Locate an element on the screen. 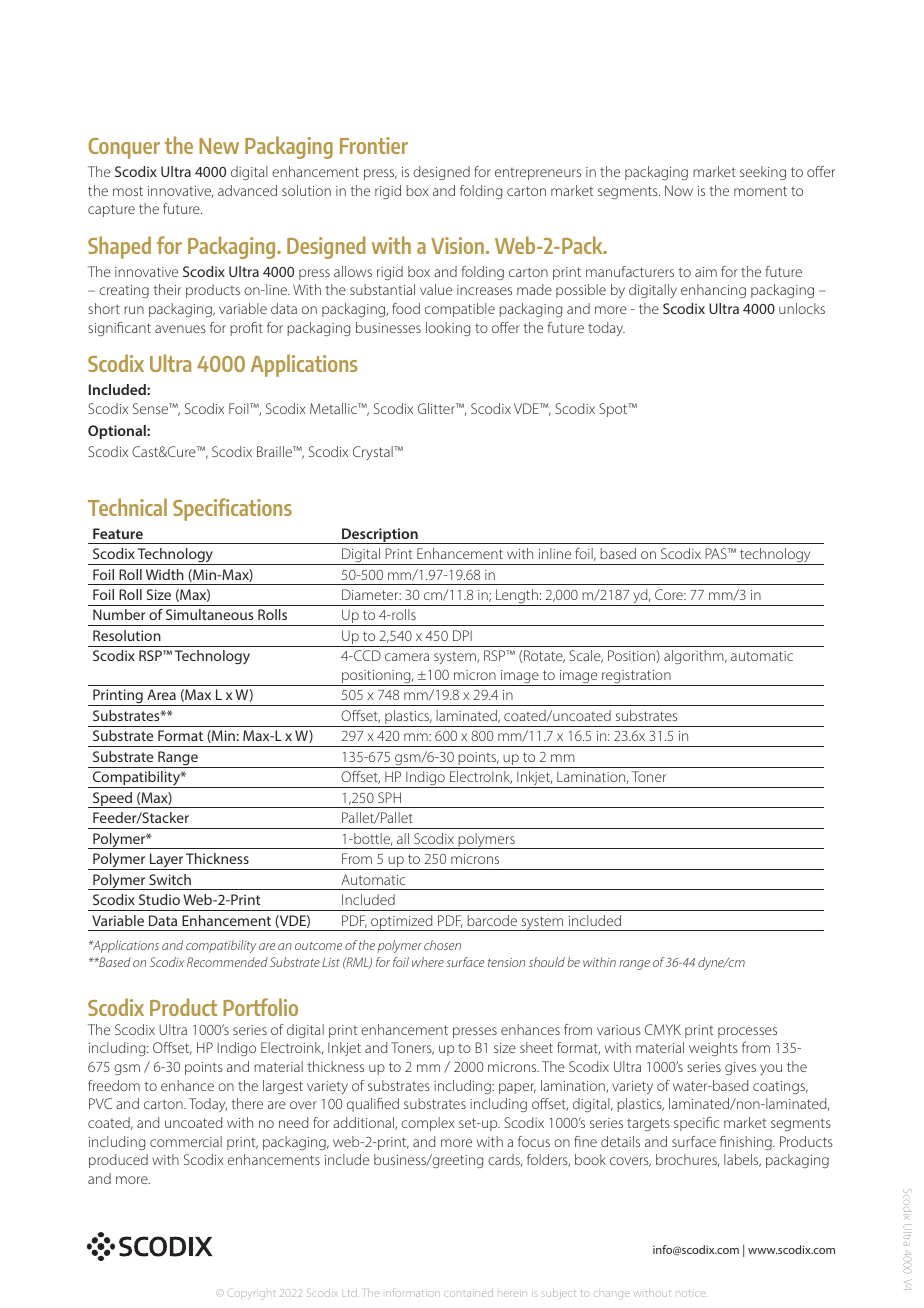 This screenshot has height=1308, width=924. Now is located at coordinates (679, 190).
